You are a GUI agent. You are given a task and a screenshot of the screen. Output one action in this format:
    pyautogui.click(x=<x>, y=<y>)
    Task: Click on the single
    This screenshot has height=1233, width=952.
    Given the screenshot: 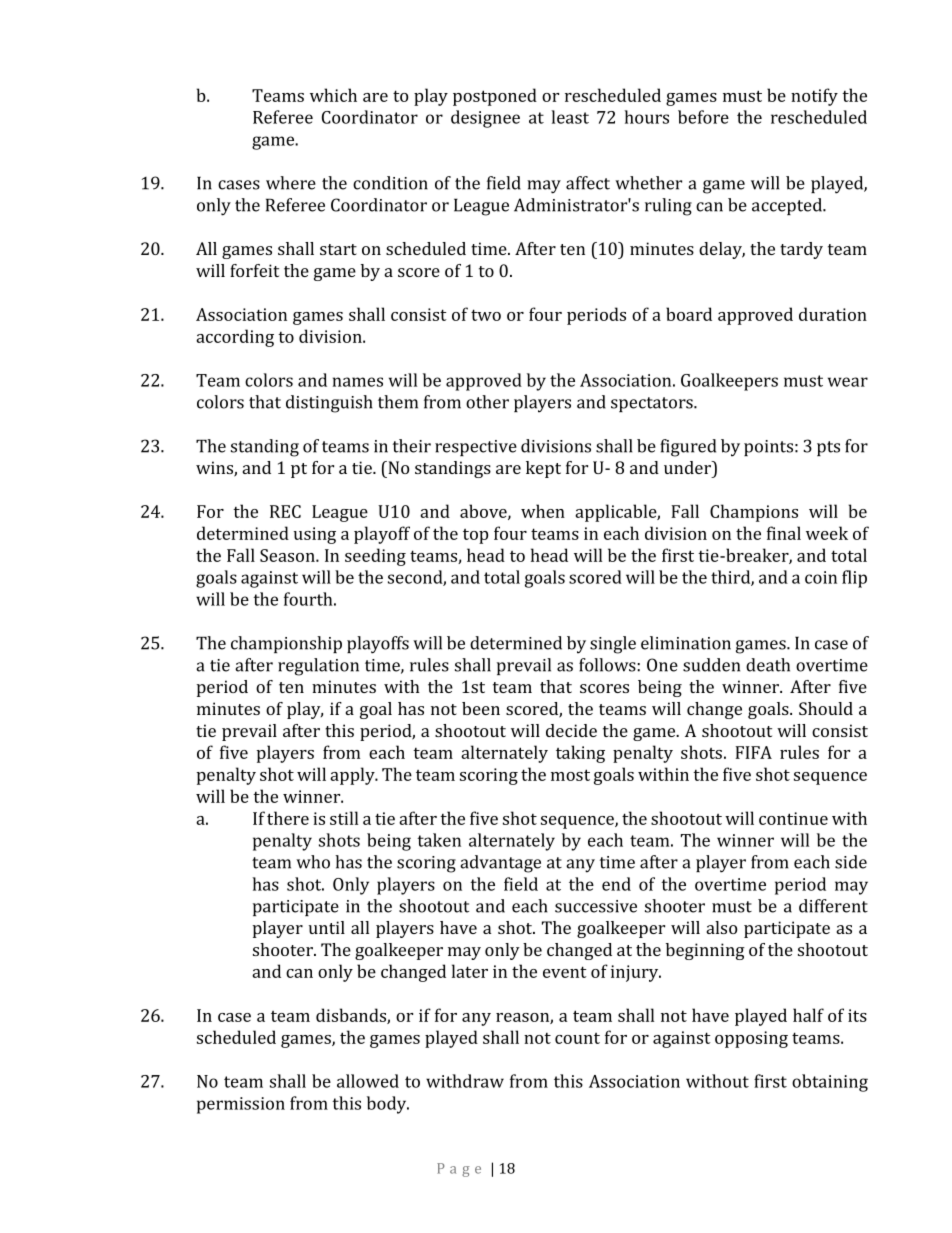 What is the action you would take?
    pyautogui.click(x=613, y=645)
